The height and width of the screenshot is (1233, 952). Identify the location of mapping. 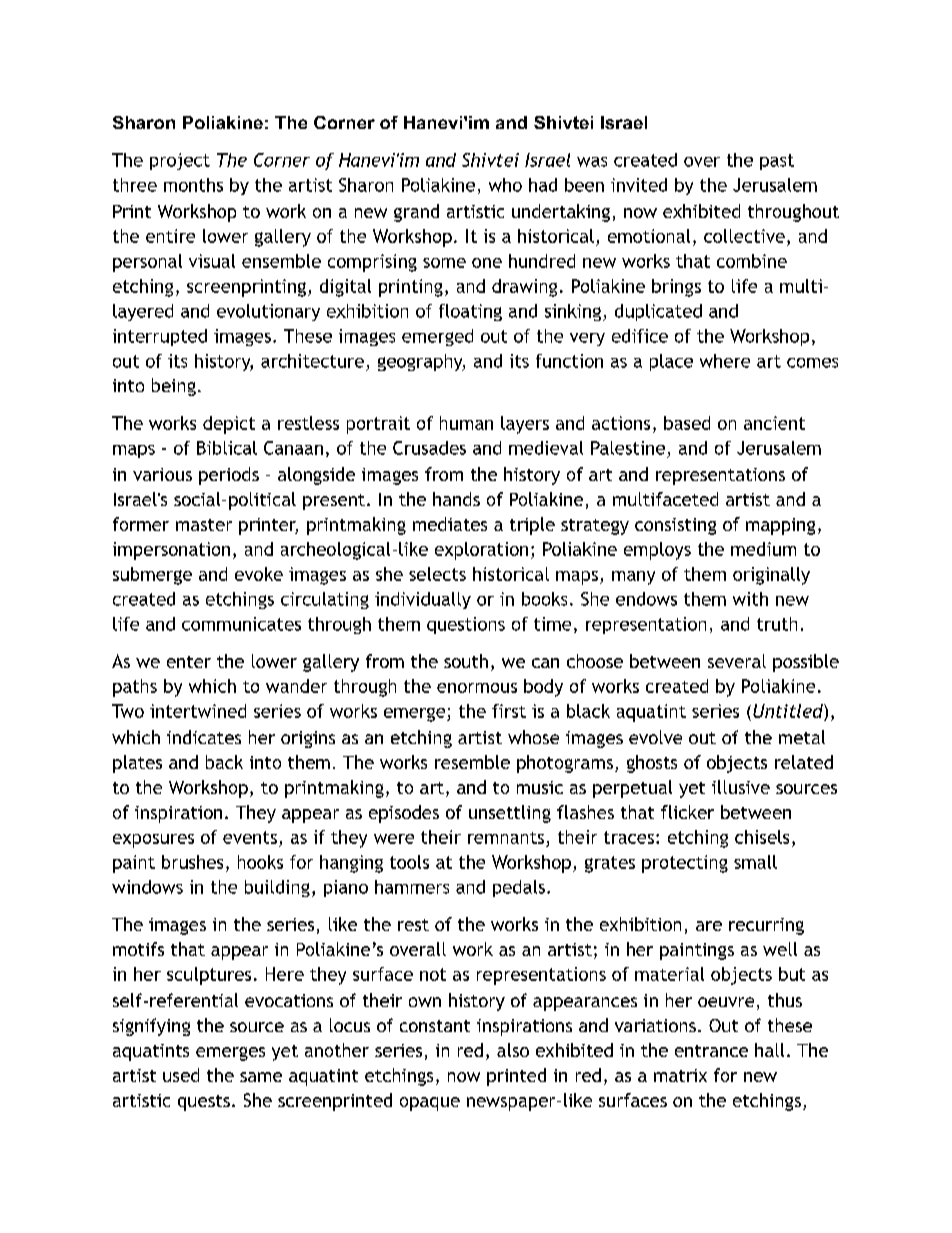
(780, 526).
